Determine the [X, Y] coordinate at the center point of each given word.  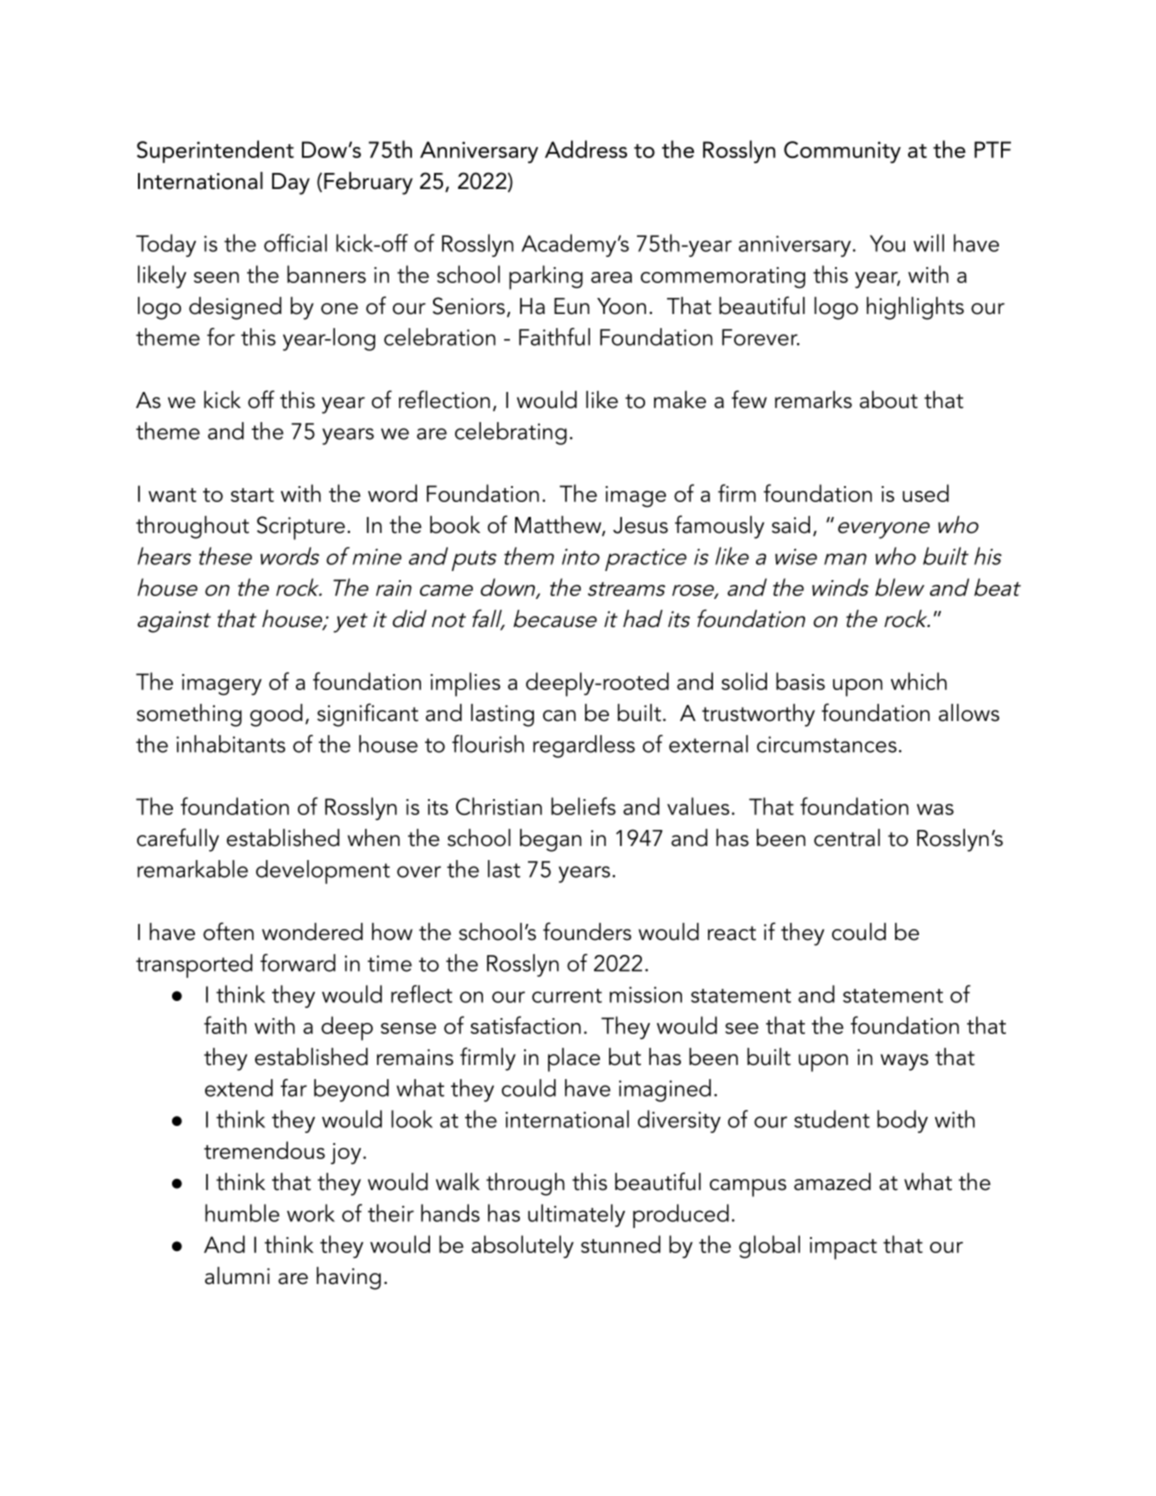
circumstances [827, 744]
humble [242, 1213]
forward [298, 963]
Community [842, 152]
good [276, 715]
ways [904, 1062]
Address [586, 149]
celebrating [511, 433]
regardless [584, 746]
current [567, 996]
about [889, 400]
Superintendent [215, 151]
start [252, 495]
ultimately [576, 1215]
